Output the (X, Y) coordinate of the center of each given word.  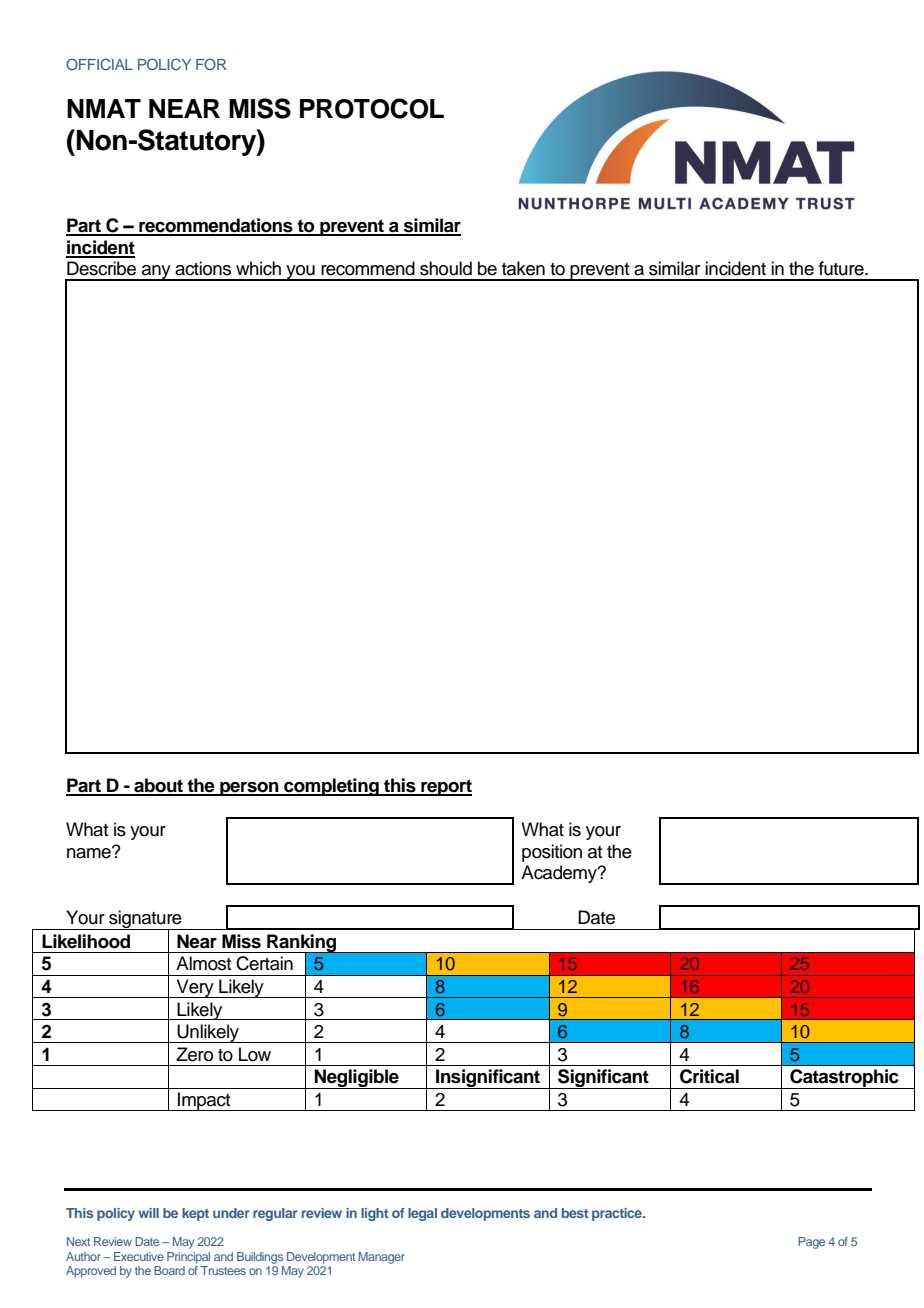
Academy (560, 874)
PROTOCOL (372, 108)
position (552, 853)
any (156, 273)
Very (195, 988)
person (249, 789)
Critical (709, 1076)
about (158, 786)
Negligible (357, 1079)
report (445, 787)
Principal (188, 1258)
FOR (211, 64)
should (446, 268)
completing (331, 787)
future (842, 268)
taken (523, 268)
